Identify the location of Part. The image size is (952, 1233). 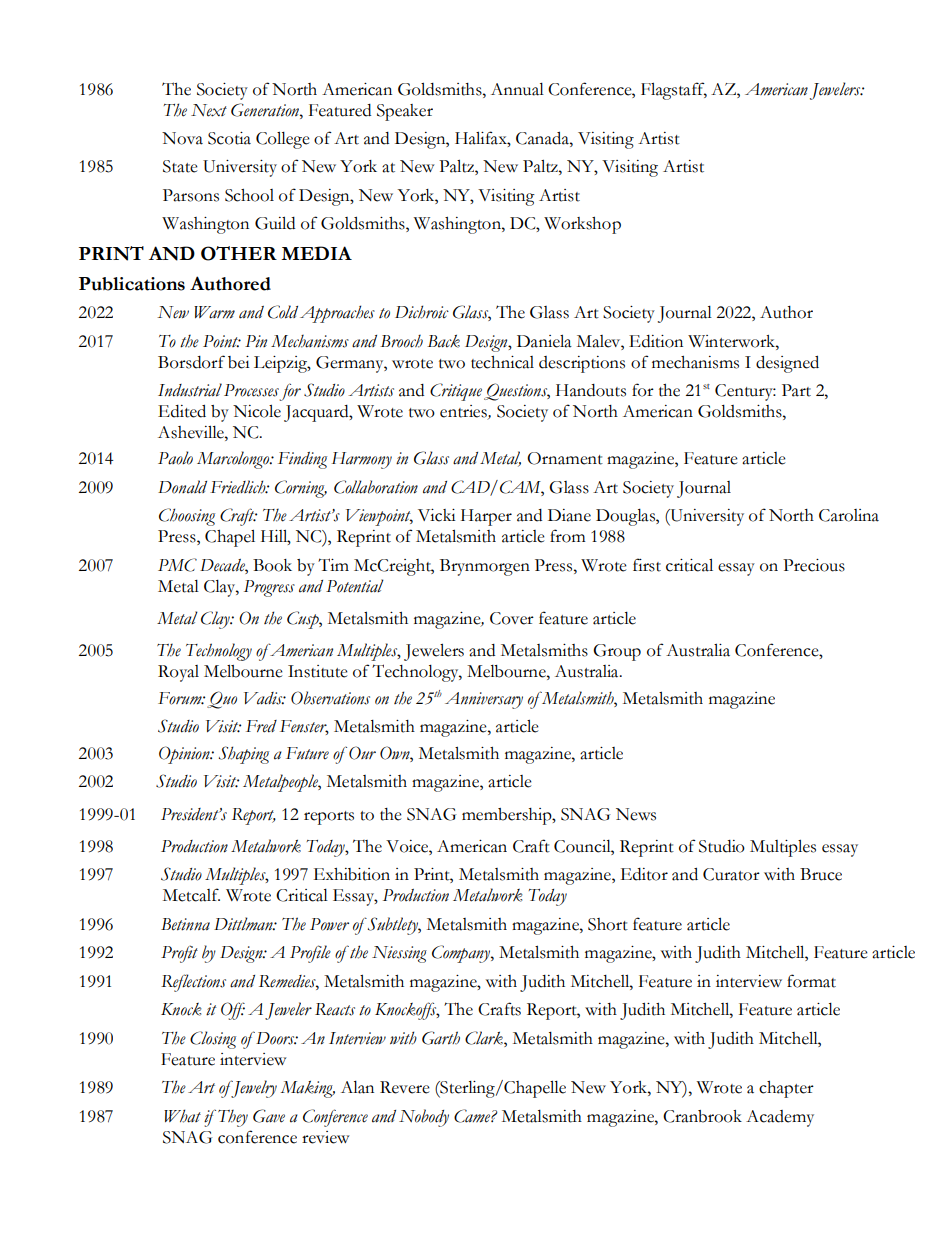
(796, 390).
